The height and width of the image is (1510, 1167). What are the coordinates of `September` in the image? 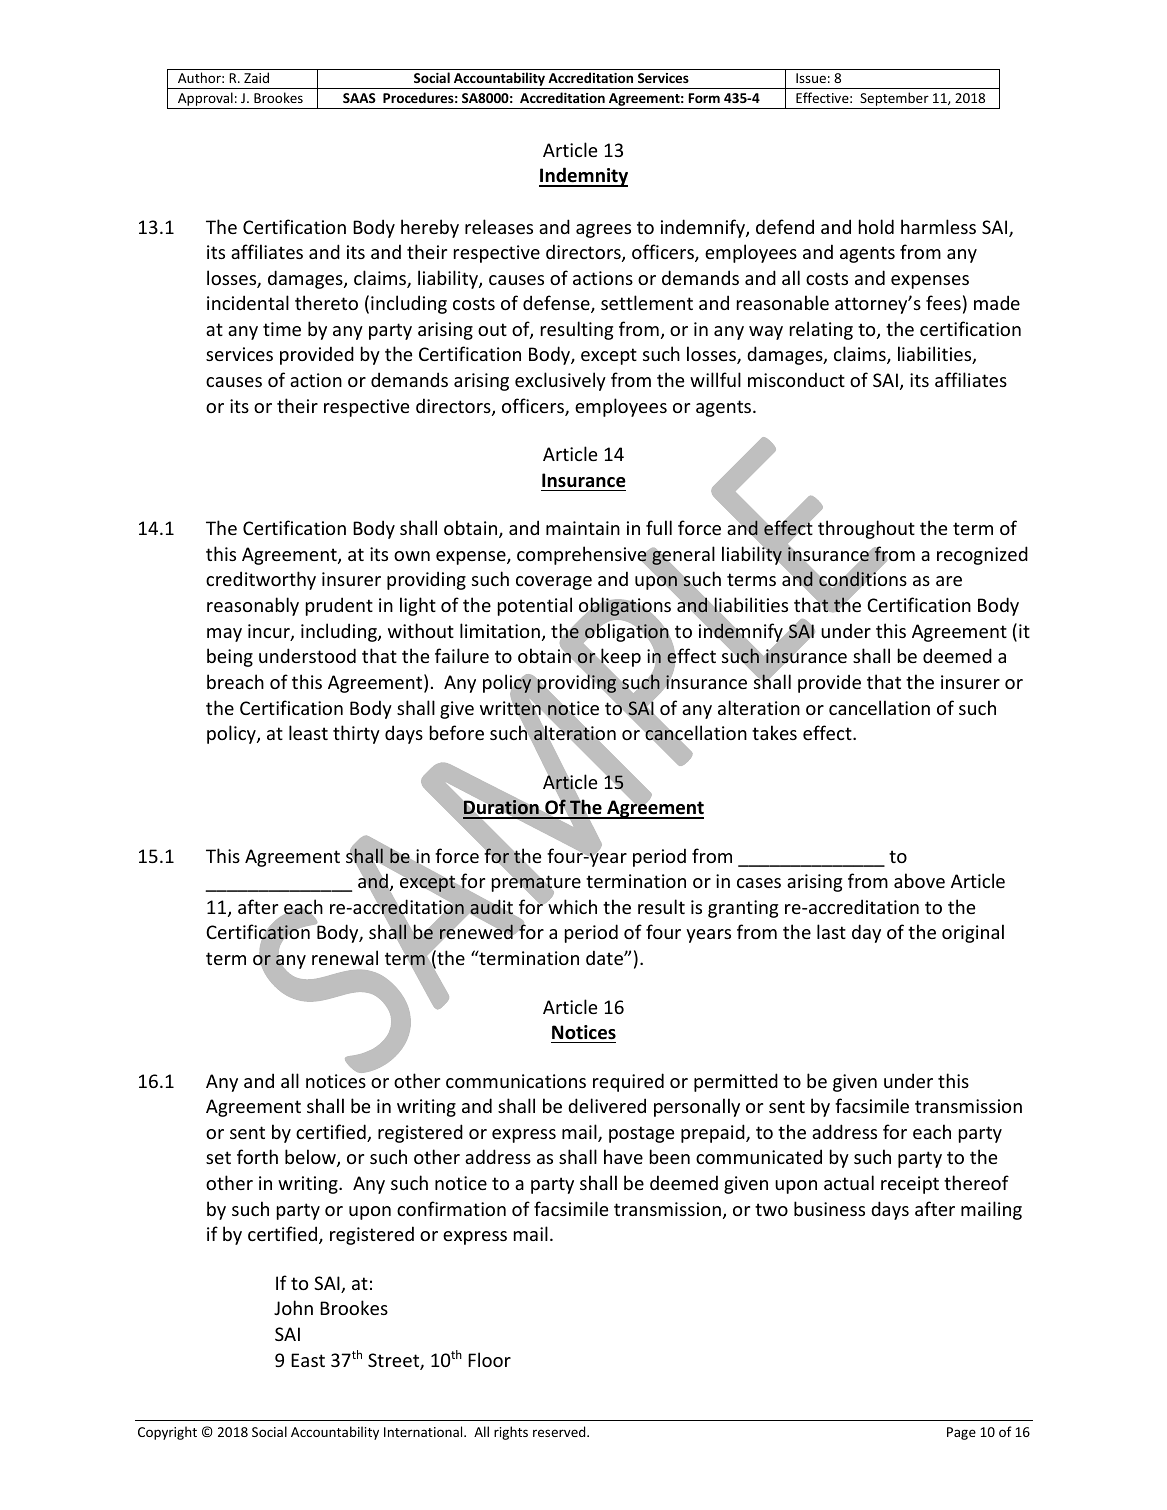 It's located at (894, 100).
